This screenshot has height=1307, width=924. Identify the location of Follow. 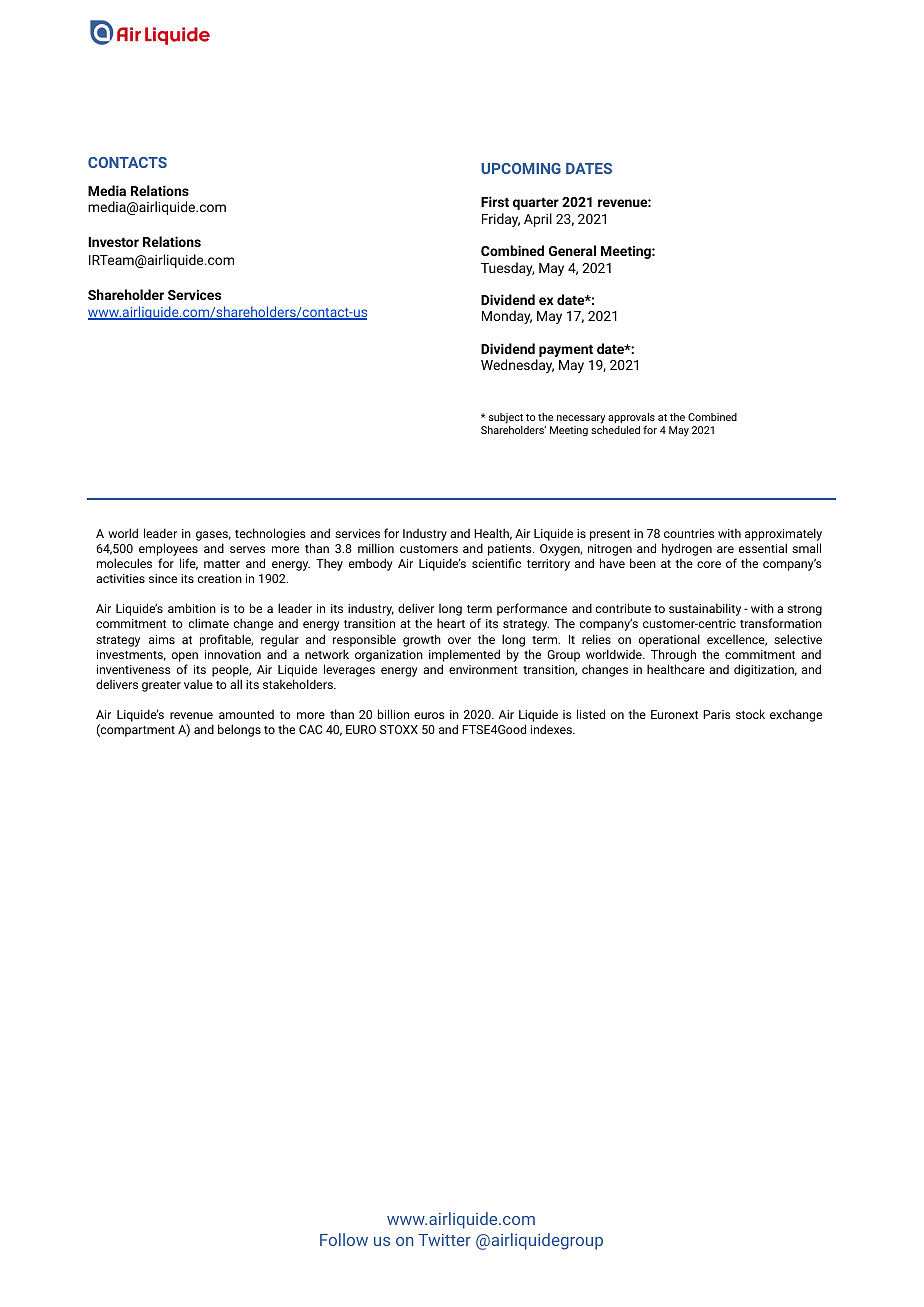
(344, 1239).
